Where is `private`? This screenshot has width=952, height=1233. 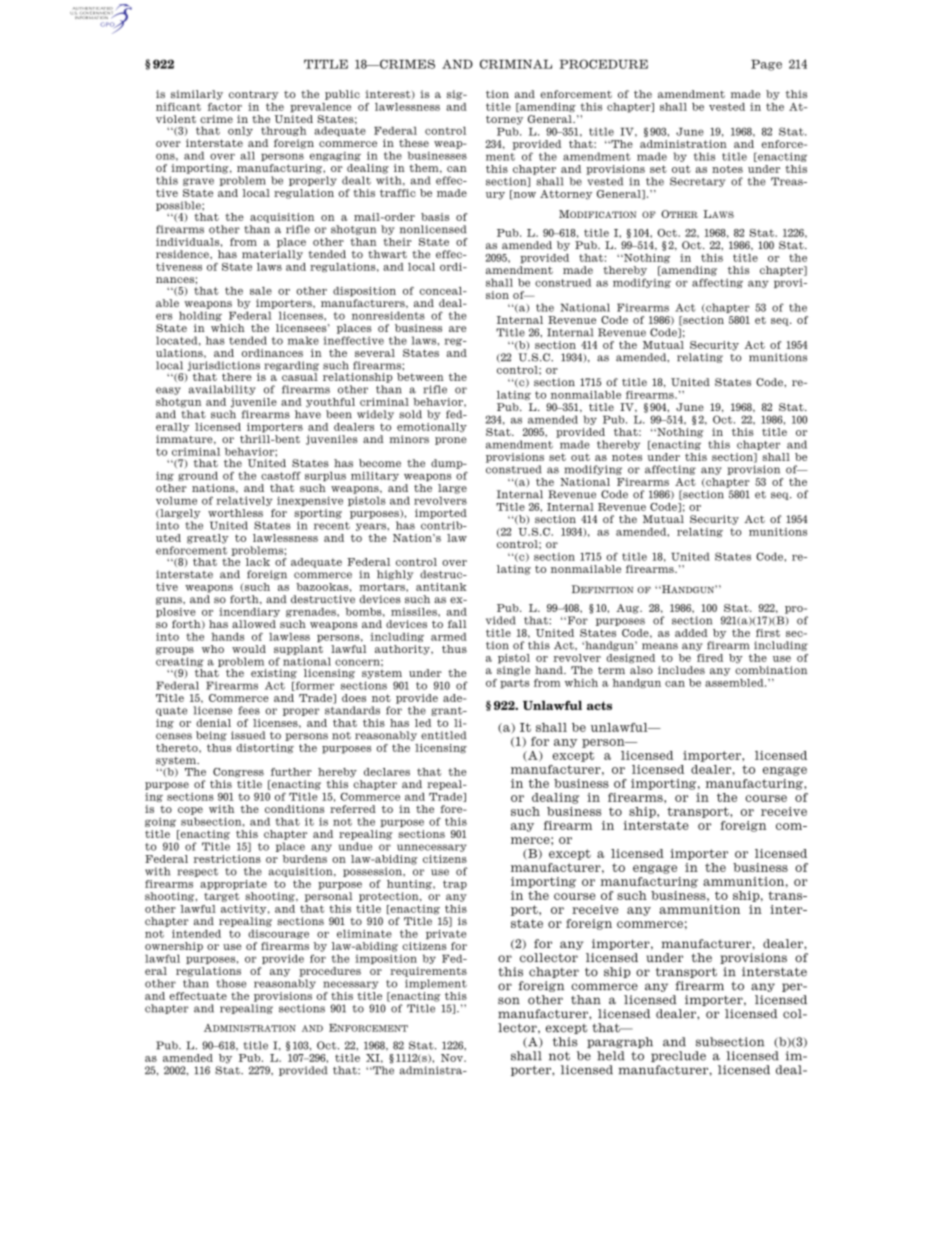
private is located at coordinates (446, 934).
